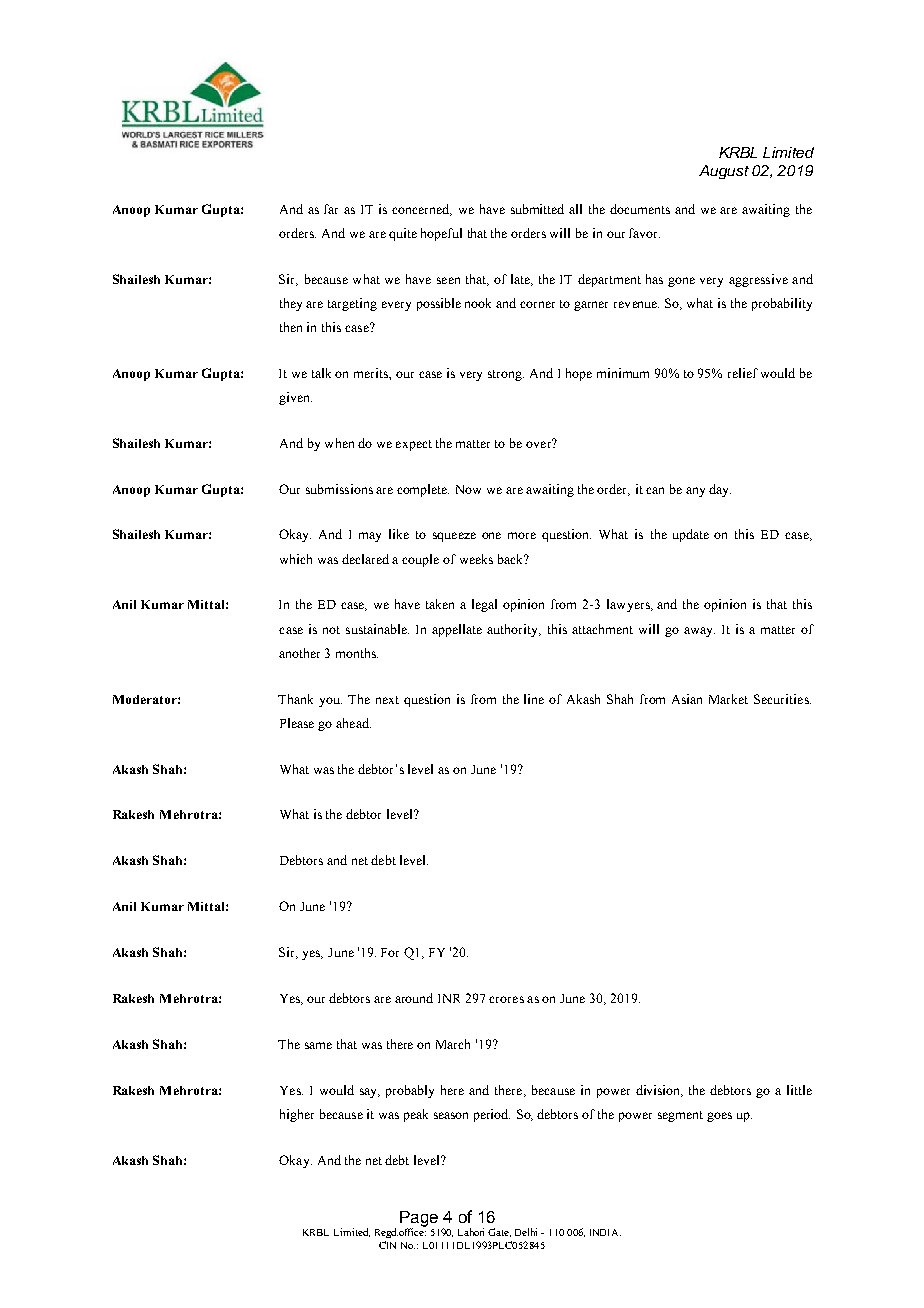 The image size is (924, 1308). I want to click on CIN, so click(387, 1245).
